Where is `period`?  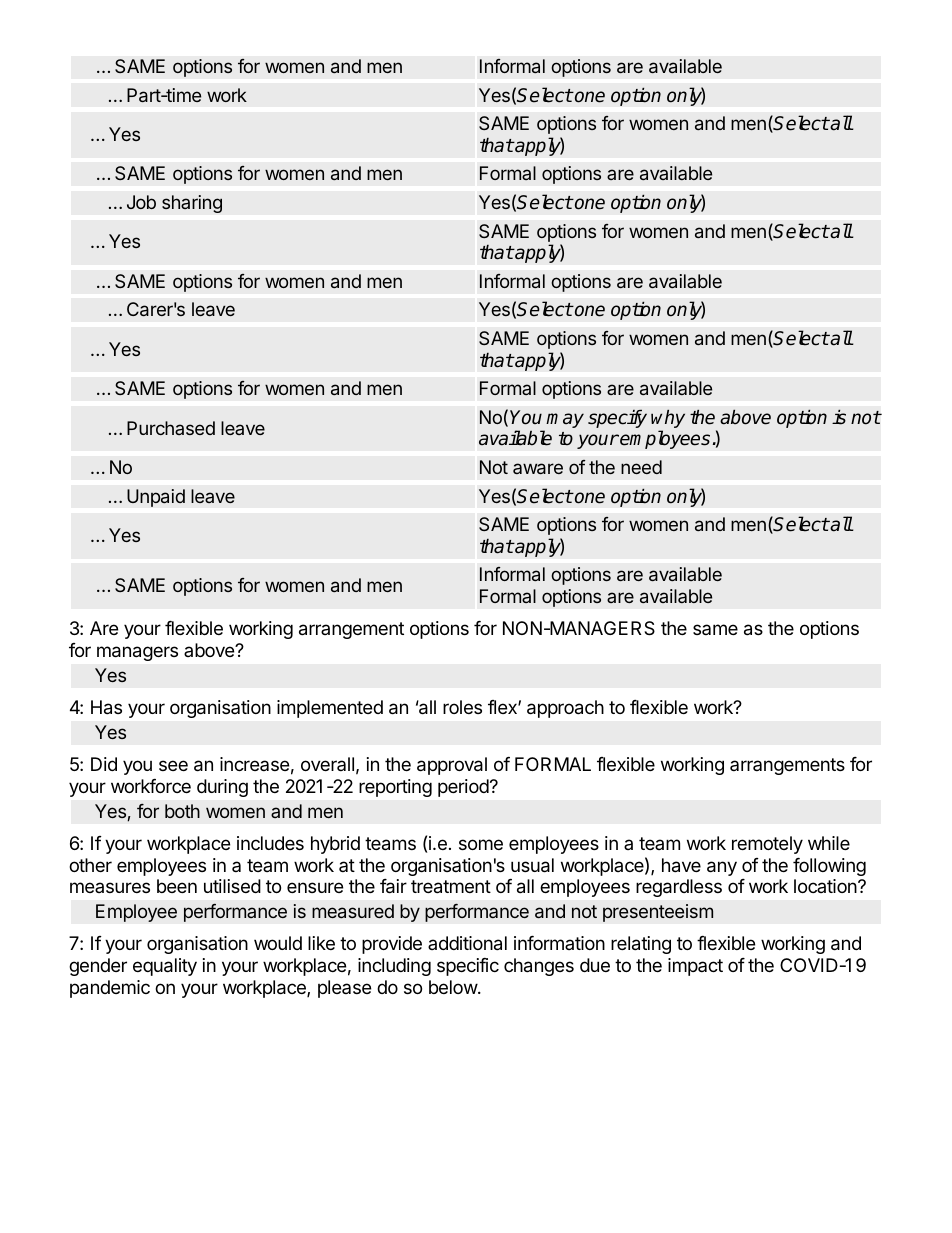 period is located at coordinates (463, 788).
